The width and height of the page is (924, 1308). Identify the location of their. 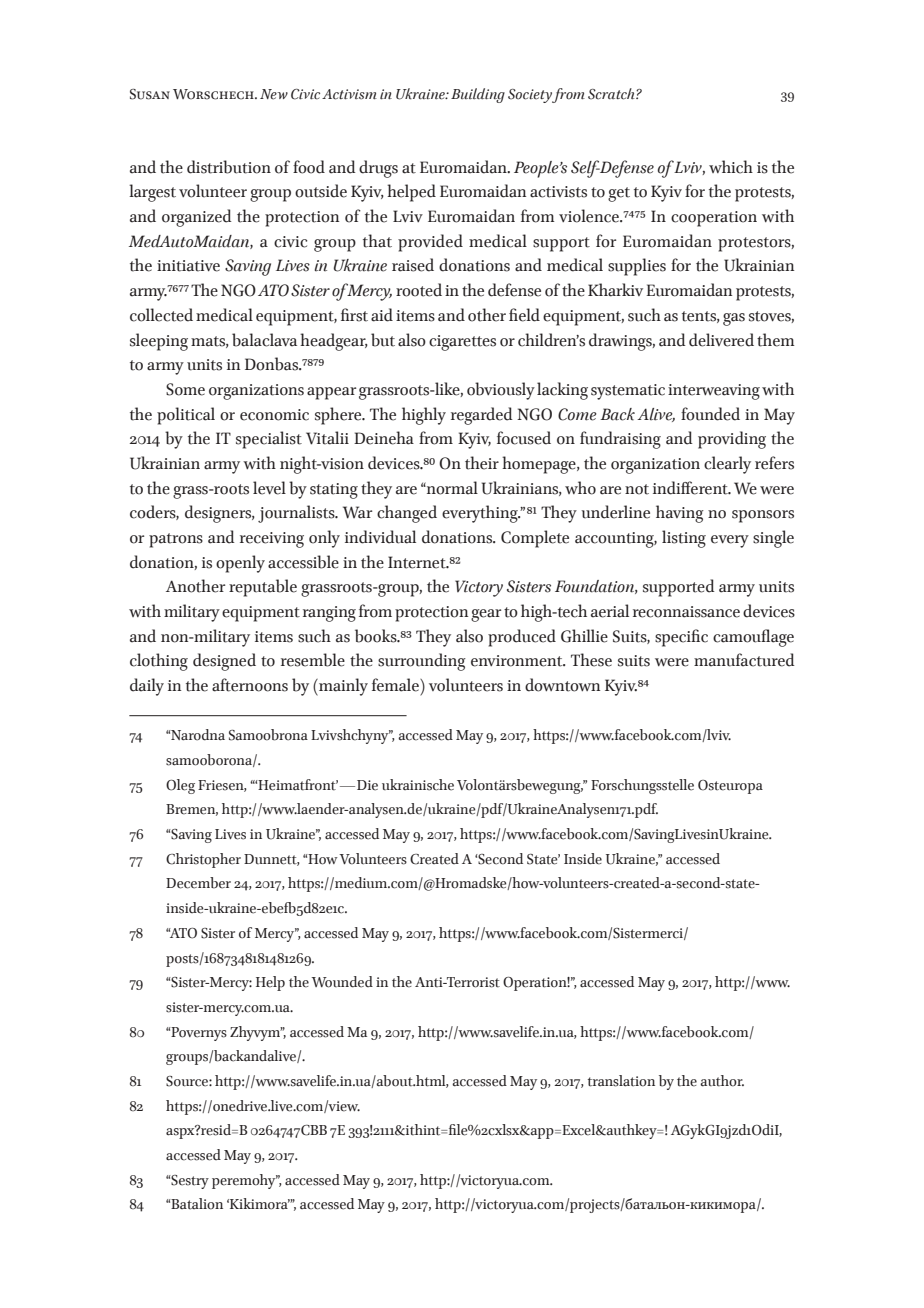
(482, 463).
